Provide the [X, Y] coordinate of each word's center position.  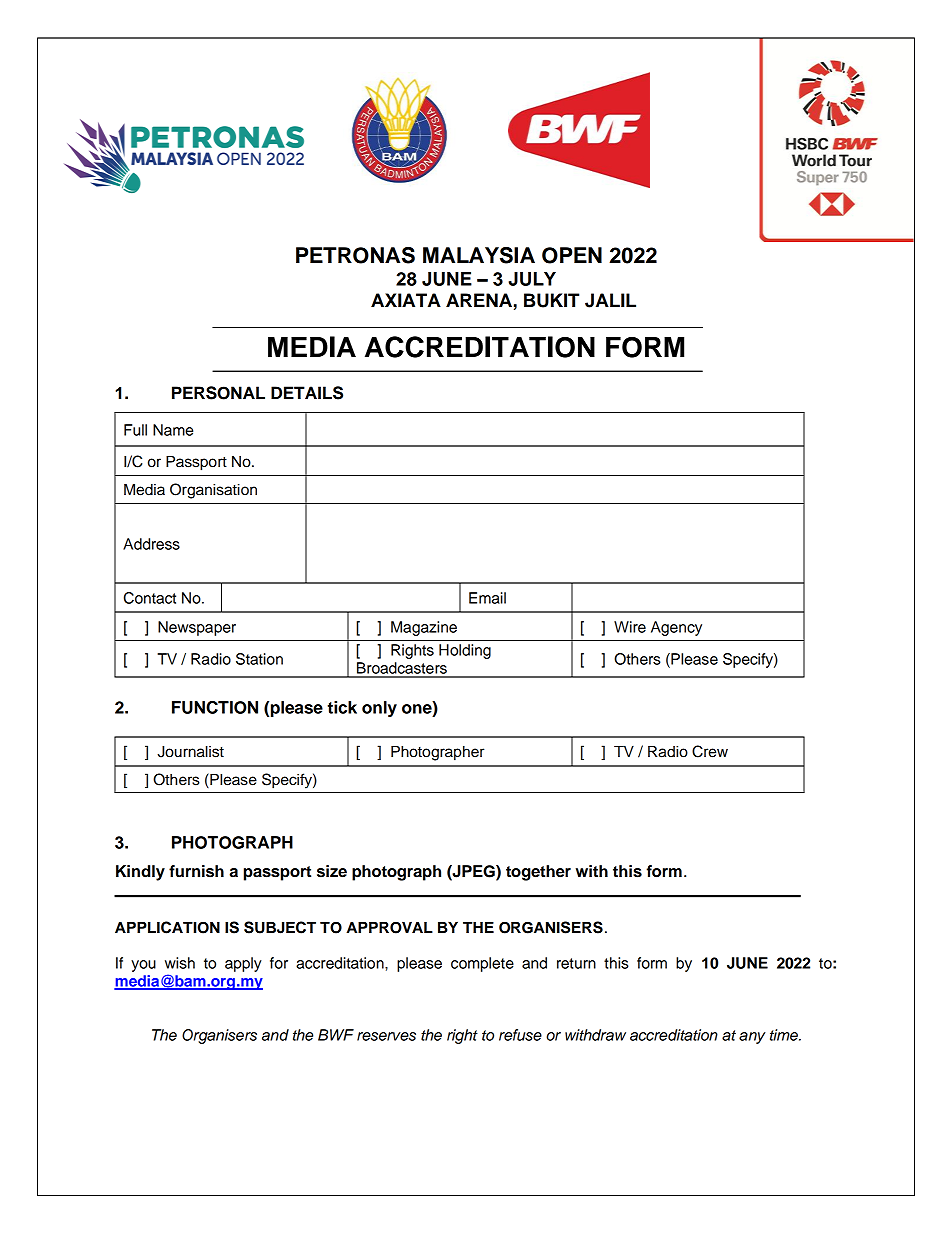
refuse [520, 1035]
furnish [196, 871]
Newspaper [197, 628]
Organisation [213, 491]
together [538, 873]
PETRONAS [355, 255]
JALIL [610, 300]
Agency [676, 628]
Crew [710, 751]
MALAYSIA [479, 255]
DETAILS [307, 393]
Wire [630, 627]
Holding [465, 651]
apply [243, 964]
